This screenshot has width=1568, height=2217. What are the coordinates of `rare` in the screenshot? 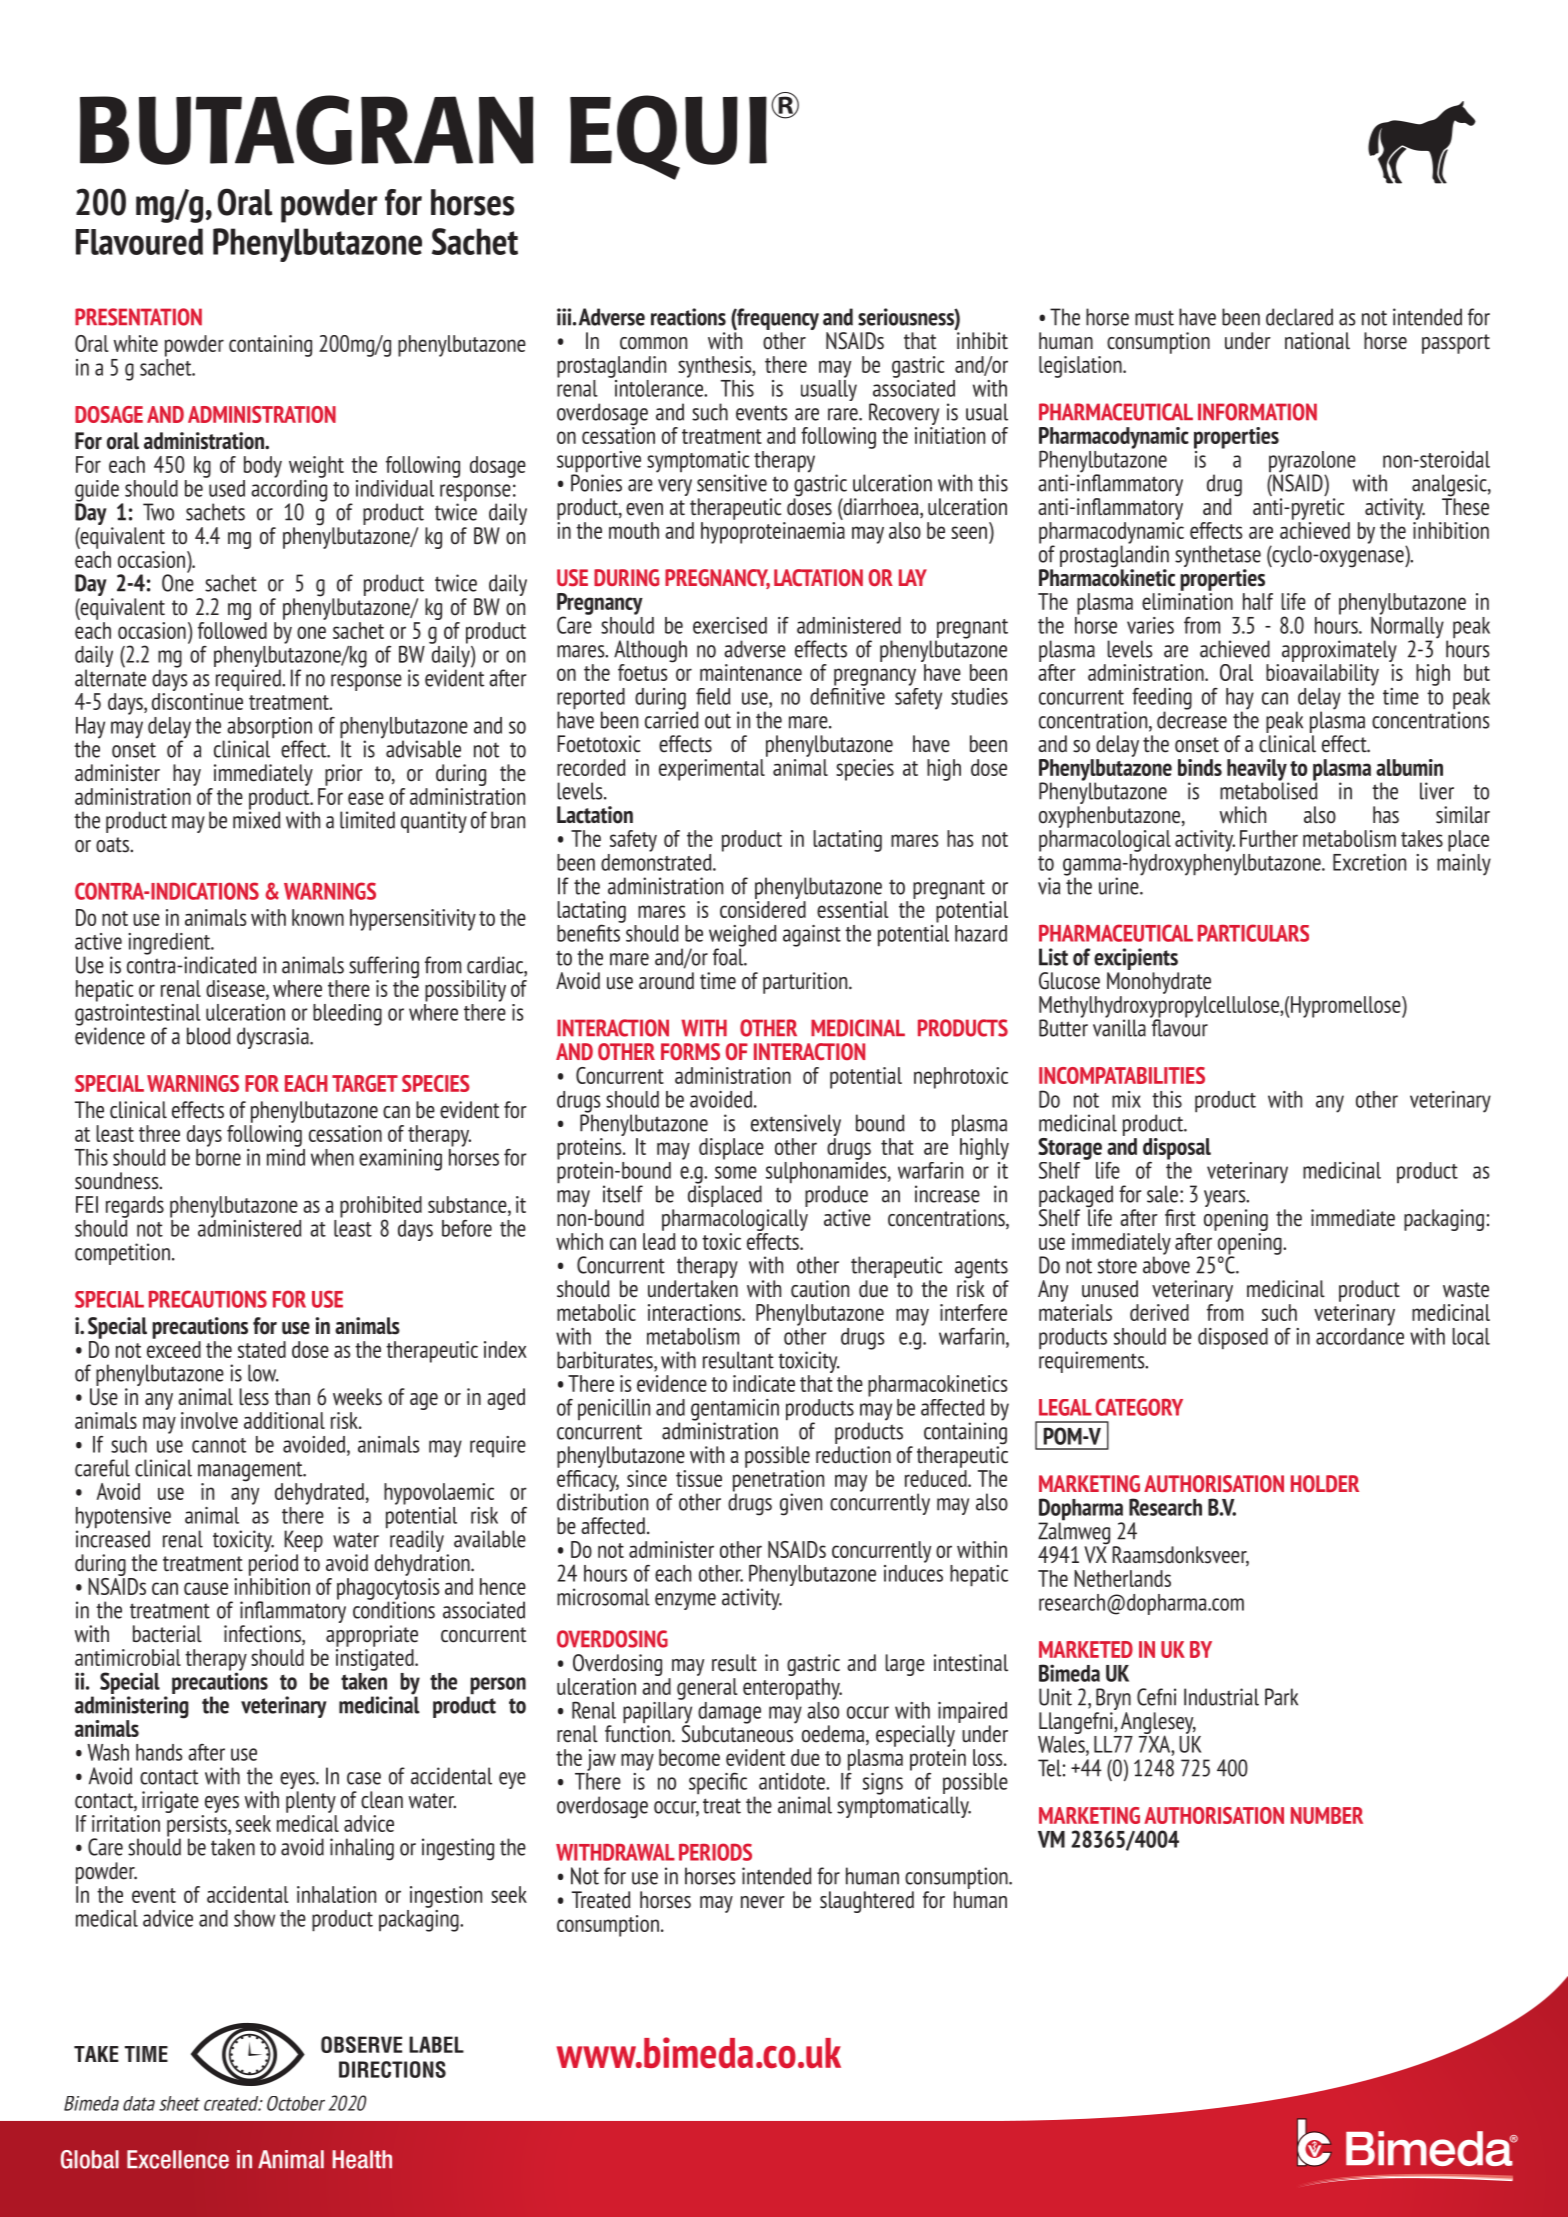 It's located at (844, 414).
